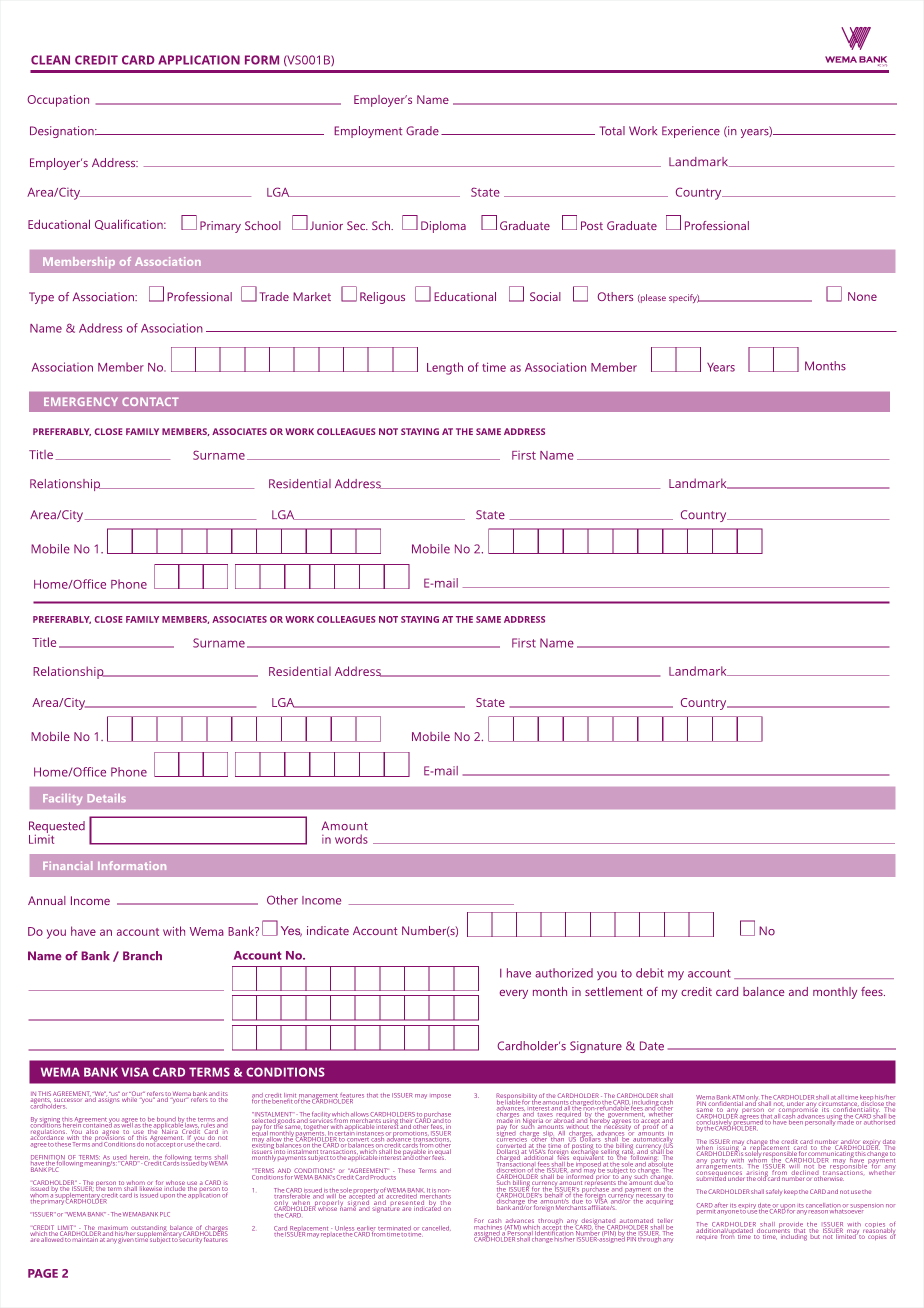 Image resolution: width=924 pixels, height=1308 pixels. Describe the element at coordinates (717, 1167) in the page. I see `arrangements` at that location.
